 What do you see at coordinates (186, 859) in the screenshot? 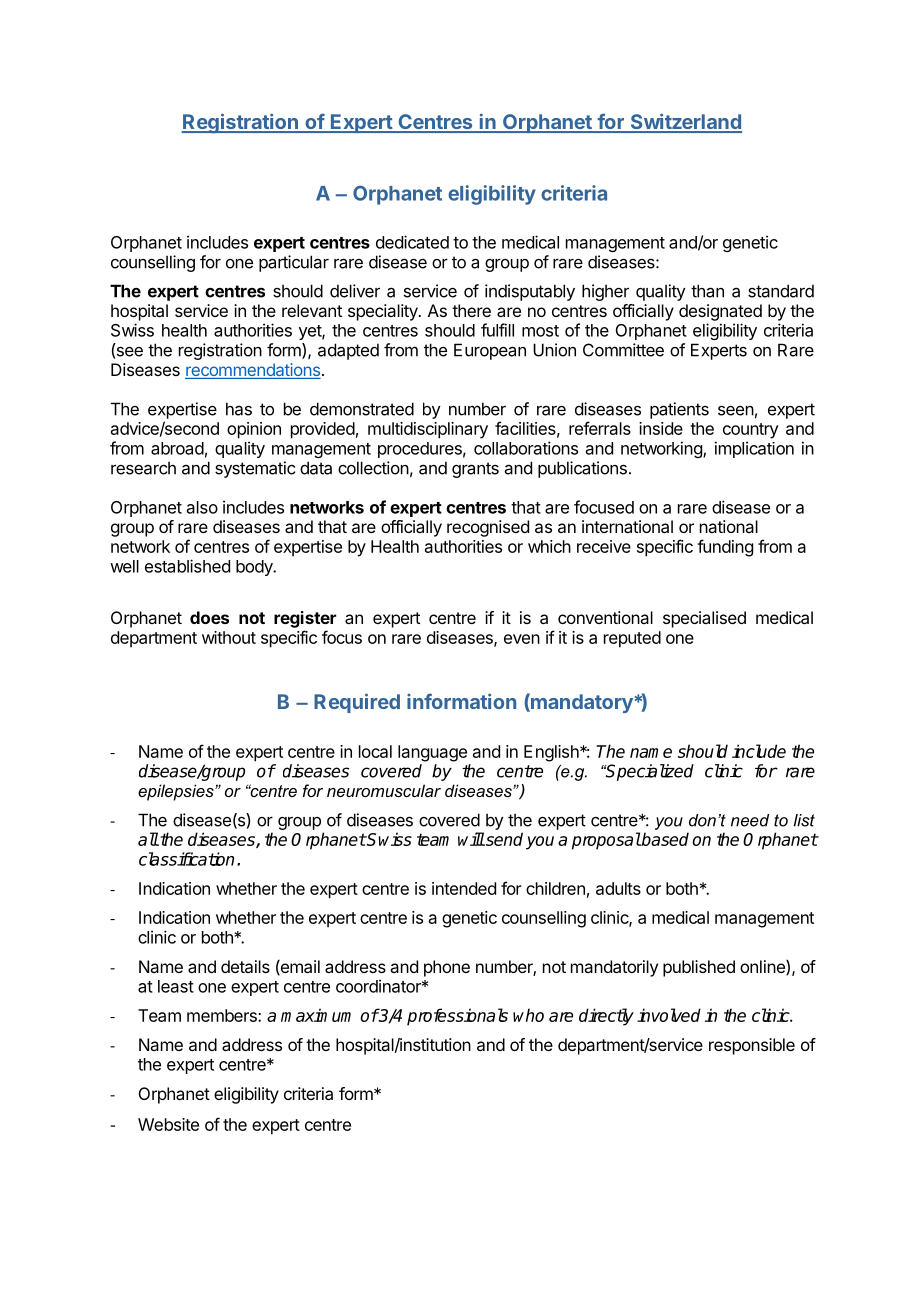
I see `classification` at bounding box center [186, 859].
